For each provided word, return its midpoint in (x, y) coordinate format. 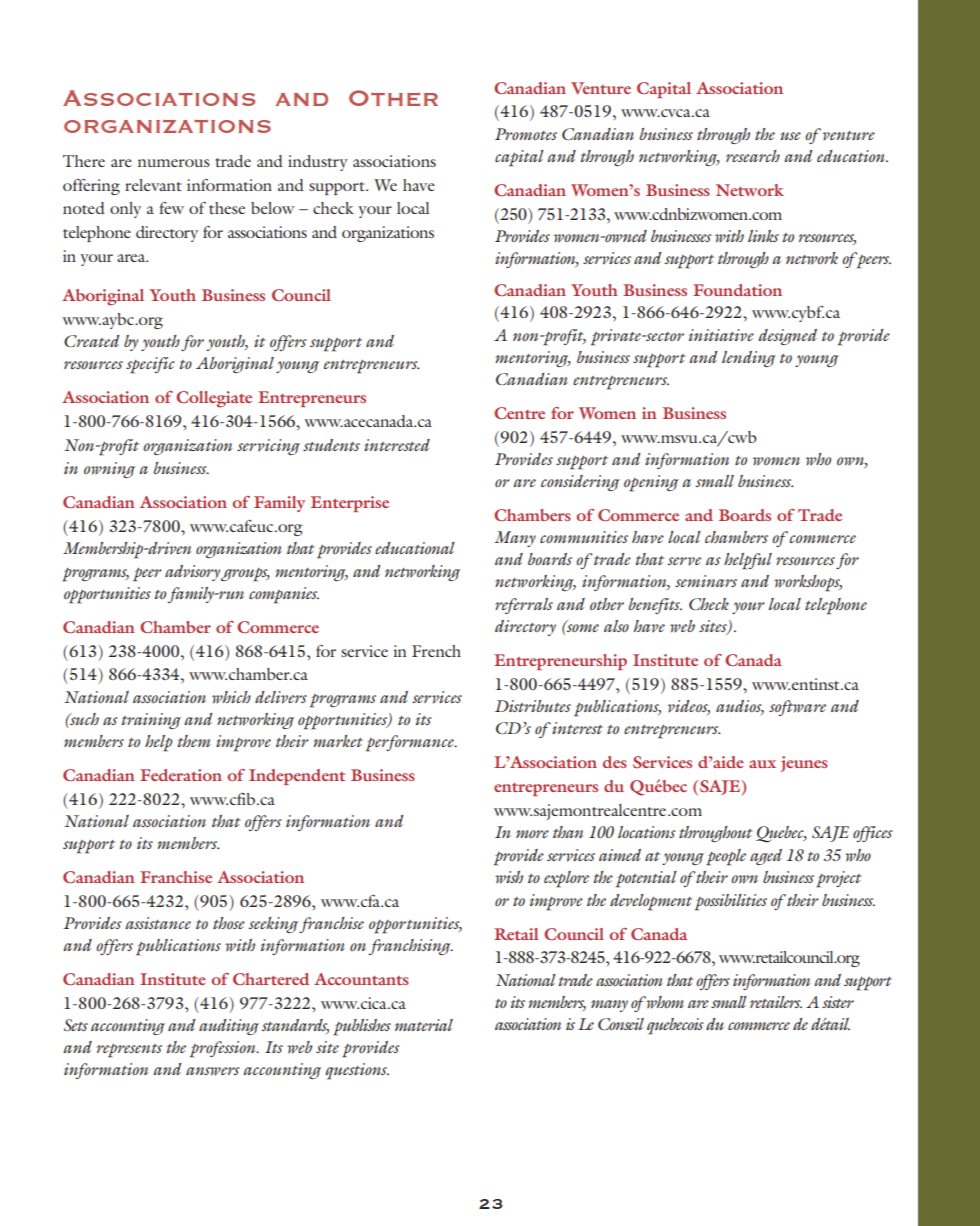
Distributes (533, 706)
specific (150, 365)
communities (584, 537)
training (151, 721)
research (753, 156)
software (797, 708)
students (331, 445)
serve (684, 561)
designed (787, 337)
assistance (158, 923)
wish (509, 877)
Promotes (526, 134)
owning (109, 470)
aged (766, 857)
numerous (174, 163)
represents (129, 1051)
